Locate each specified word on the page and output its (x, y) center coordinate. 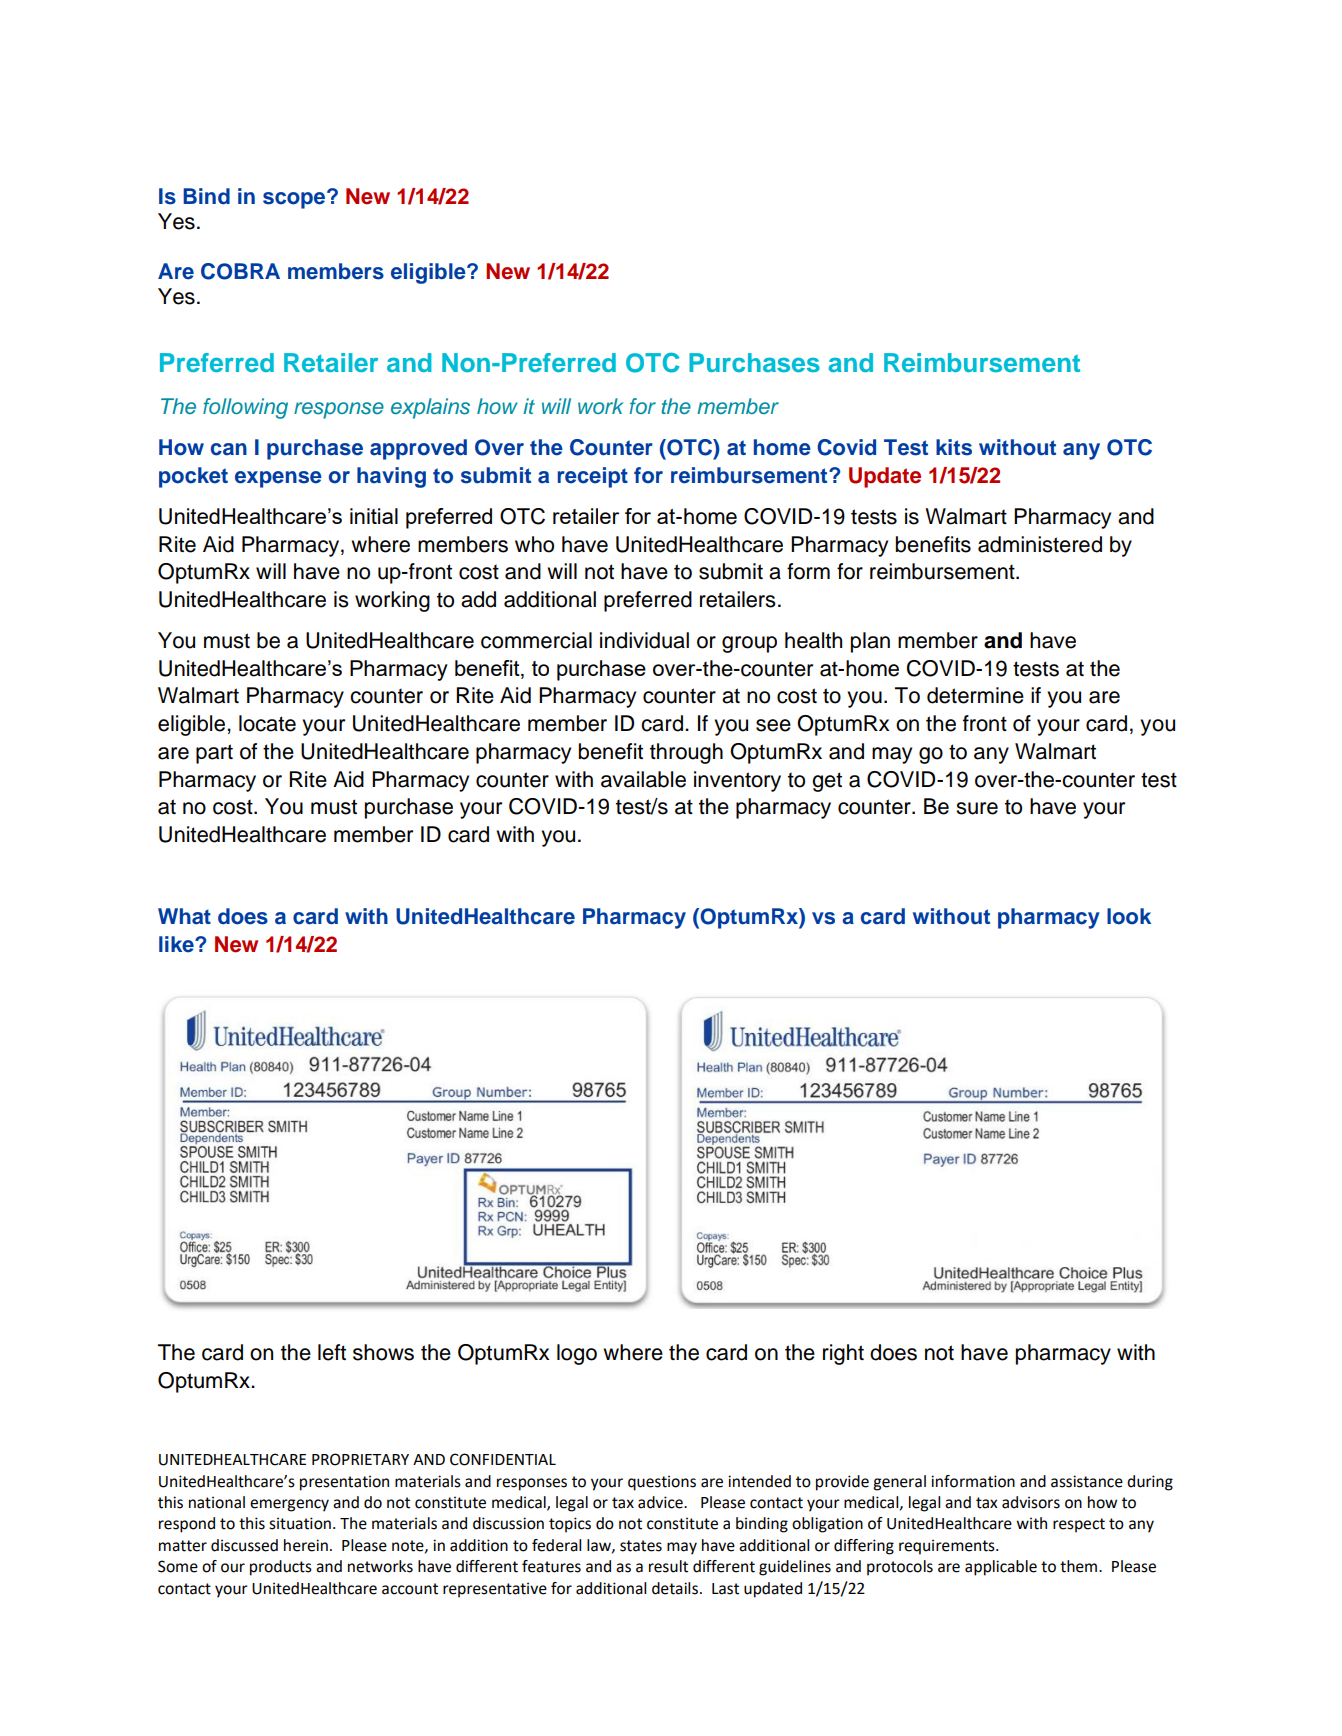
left (332, 1352)
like (177, 944)
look (1129, 916)
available (643, 779)
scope (295, 199)
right (843, 1354)
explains (430, 408)
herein (306, 1545)
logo (577, 1354)
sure (977, 808)
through (686, 753)
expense (278, 479)
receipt (593, 477)
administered (1040, 544)
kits (954, 447)
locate (267, 723)
